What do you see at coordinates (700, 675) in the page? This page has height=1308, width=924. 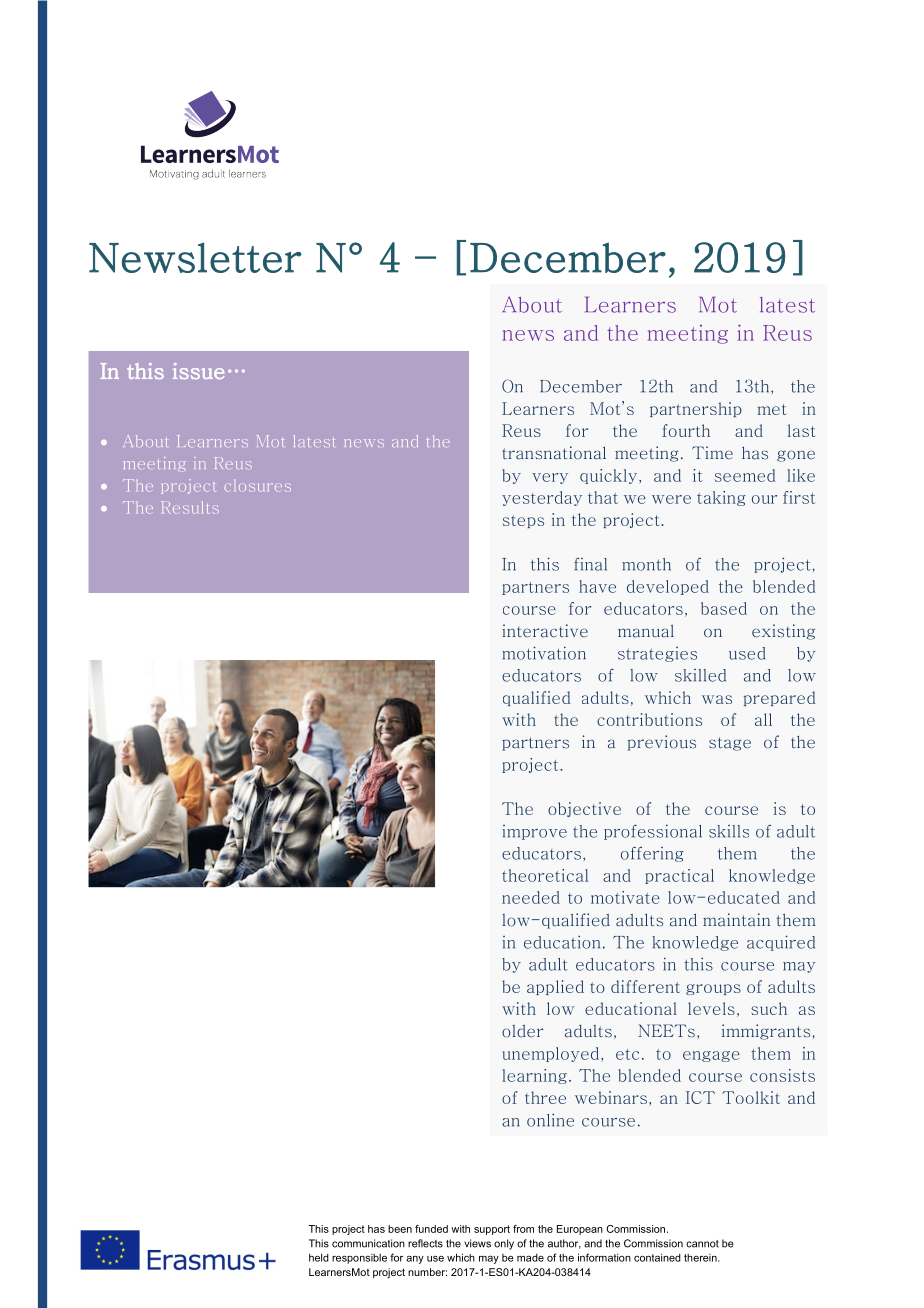 I see `skilled` at bounding box center [700, 675].
